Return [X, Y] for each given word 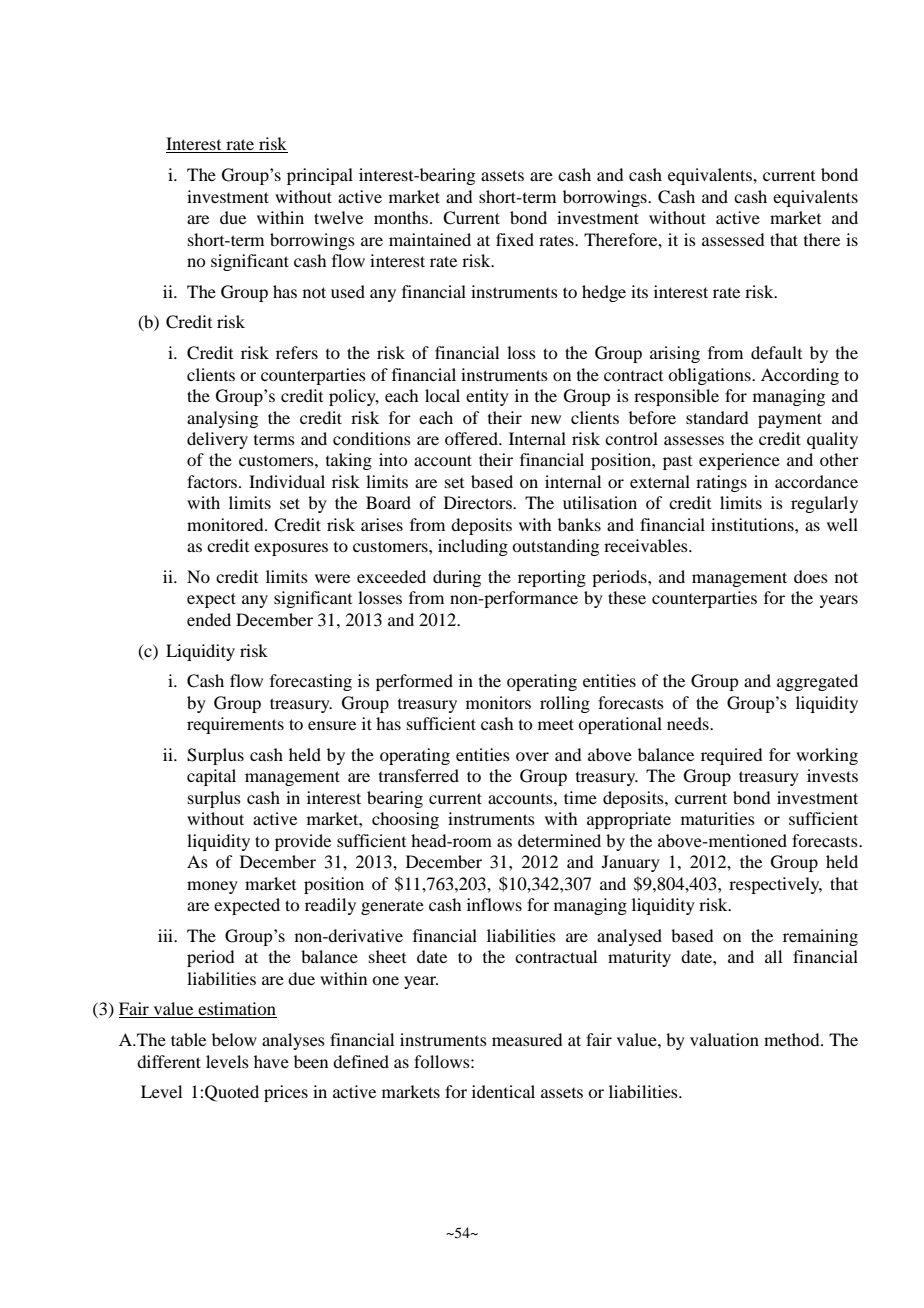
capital [211, 777]
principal [320, 176]
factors [212, 481]
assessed [733, 239]
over [532, 756]
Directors [479, 502]
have [271, 1061]
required [731, 756]
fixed [515, 239]
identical [503, 1091]
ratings [721, 483]
